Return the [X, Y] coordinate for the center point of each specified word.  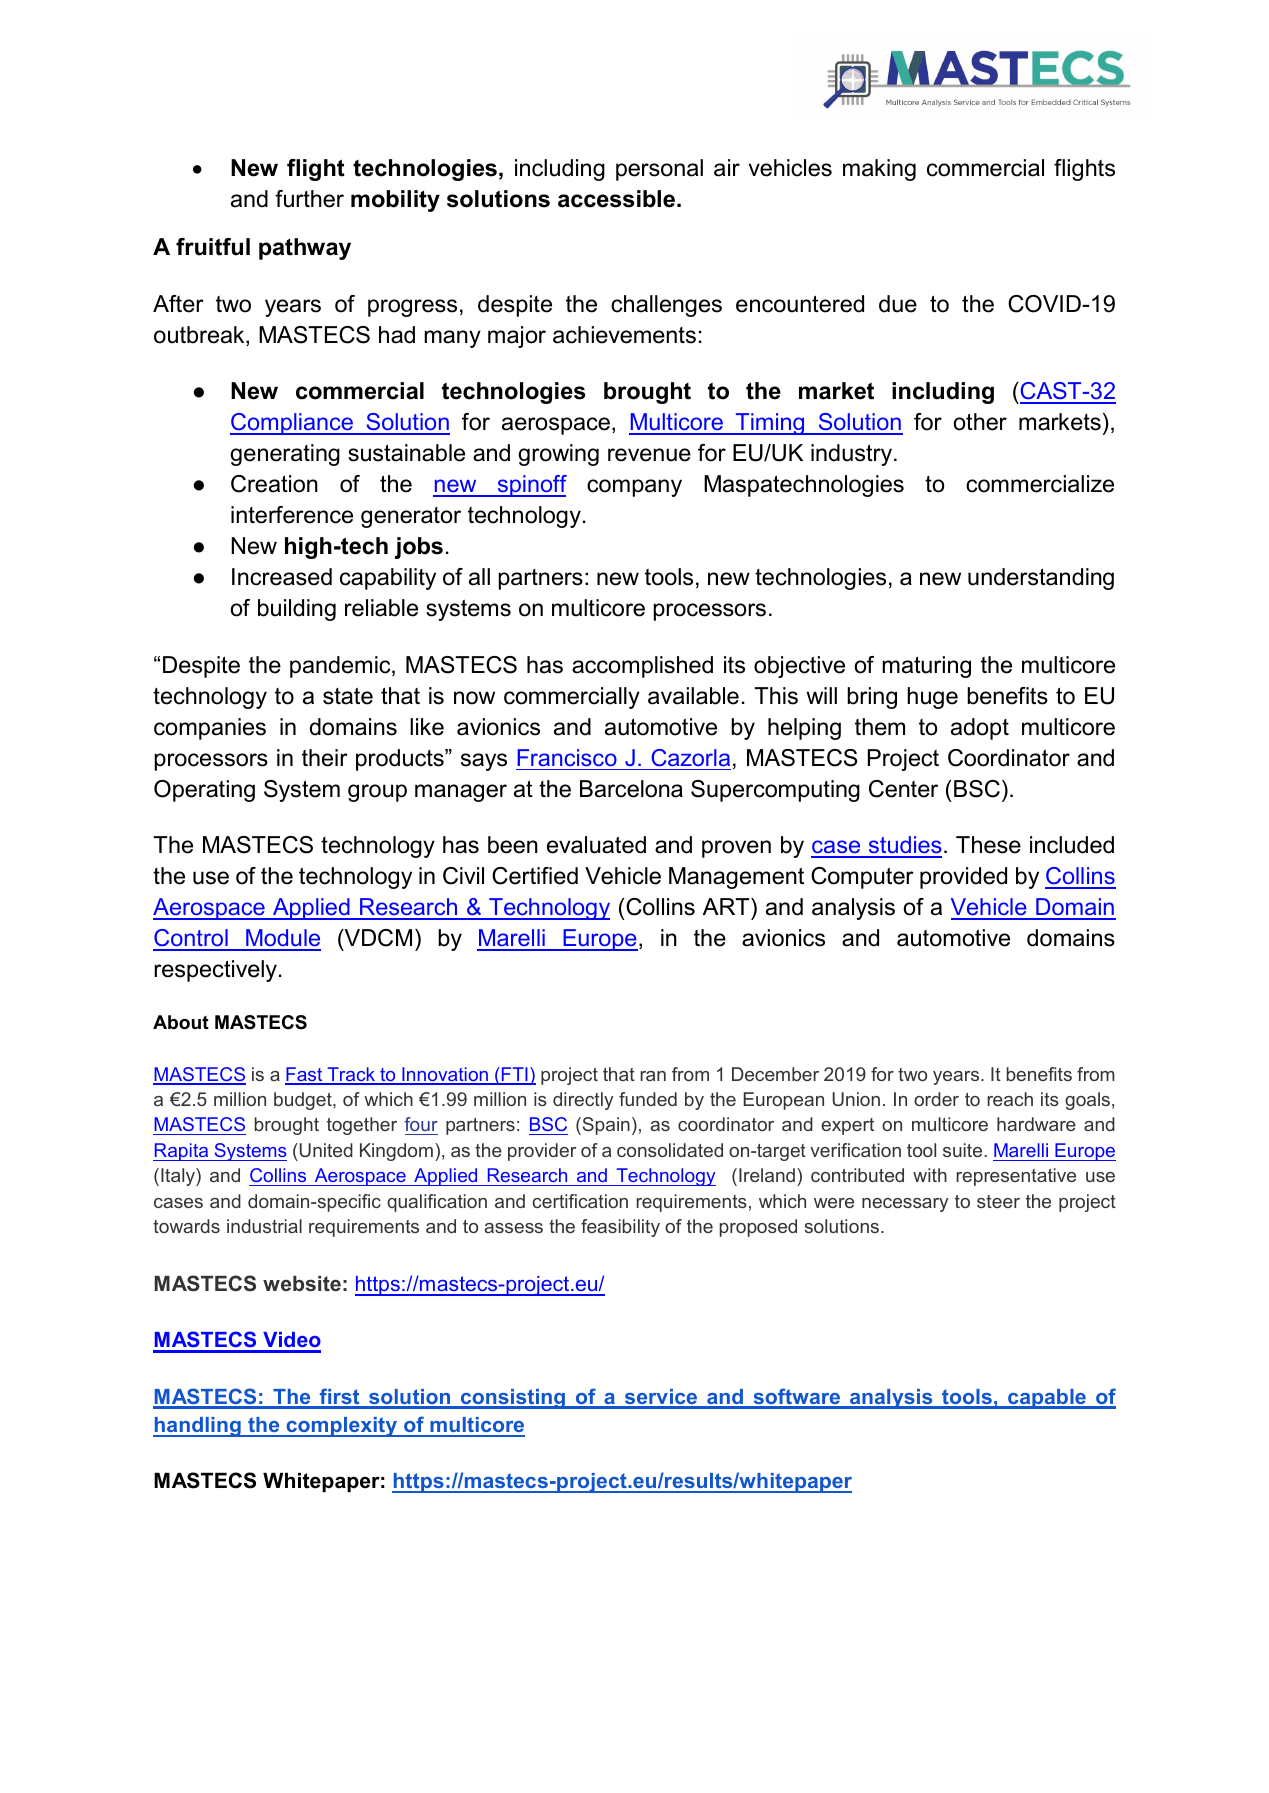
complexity [342, 1427]
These [988, 845]
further [309, 199]
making [879, 170]
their [325, 758]
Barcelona [631, 789]
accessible [618, 199]
